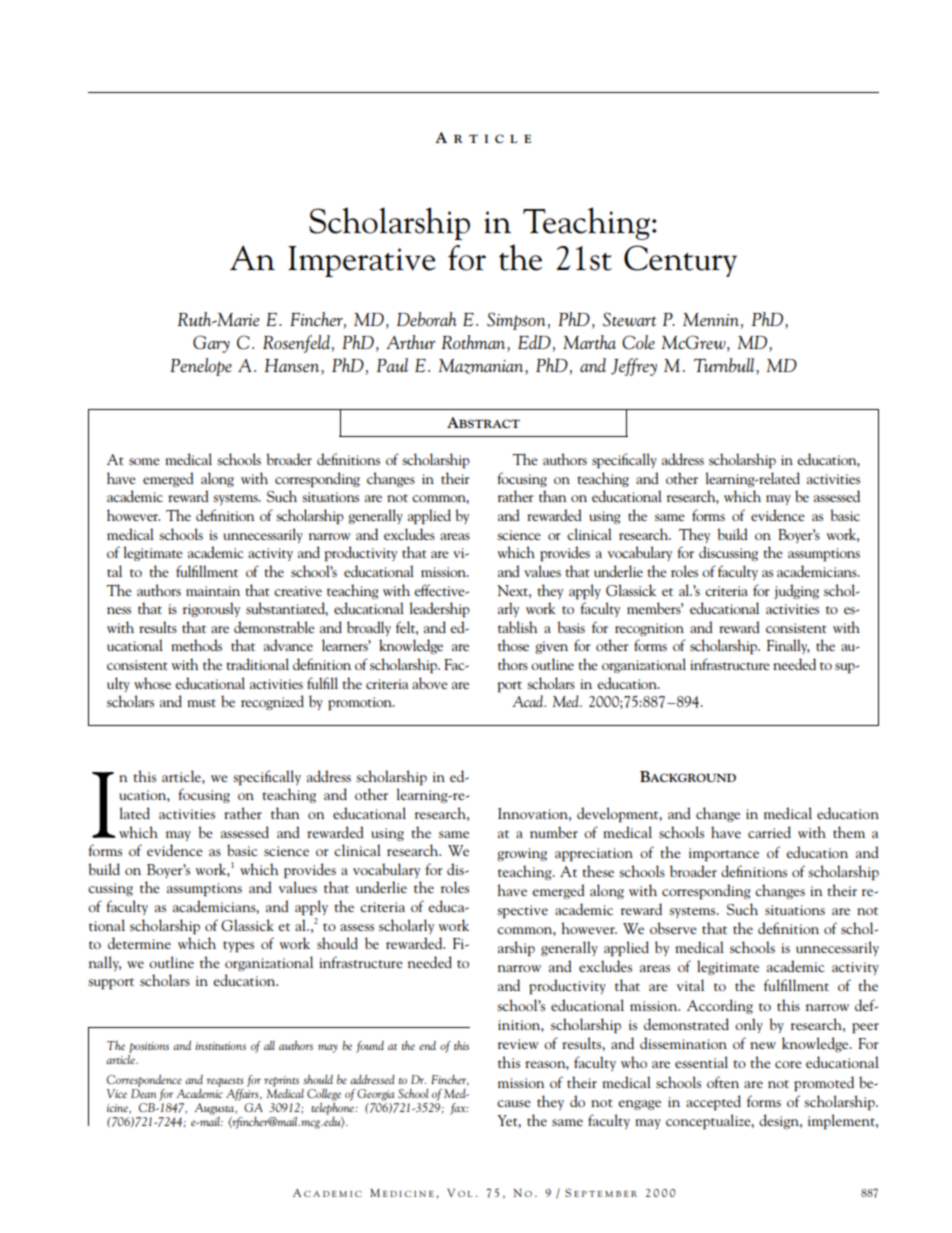 This screenshot has height=1233, width=952. What do you see at coordinates (516, 321) in the screenshot?
I see `Simpson` at bounding box center [516, 321].
